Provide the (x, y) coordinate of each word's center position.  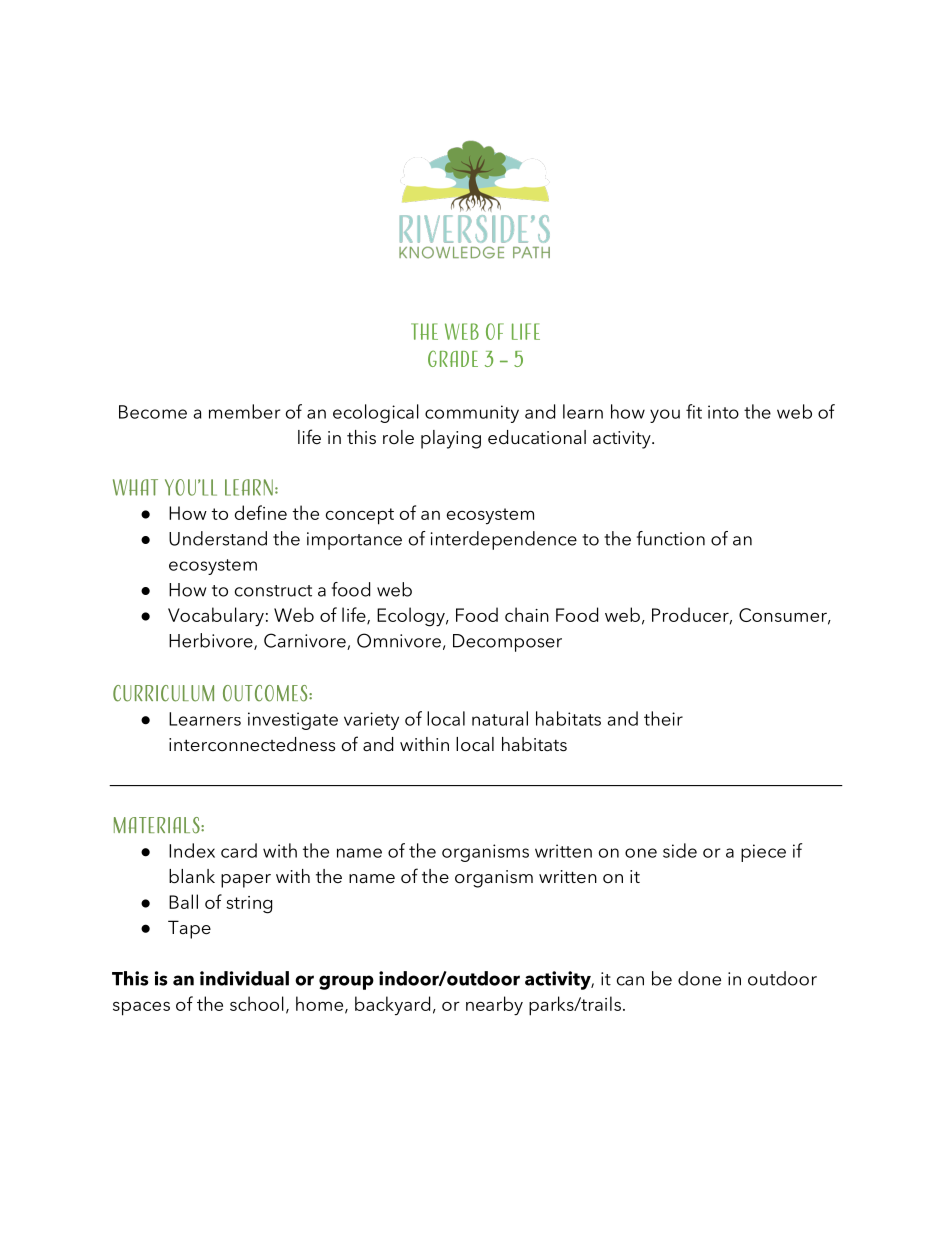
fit (694, 411)
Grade (453, 358)
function (671, 538)
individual (244, 978)
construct (273, 591)
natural (500, 718)
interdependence (504, 540)
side (680, 850)
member (244, 411)
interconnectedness (252, 744)
